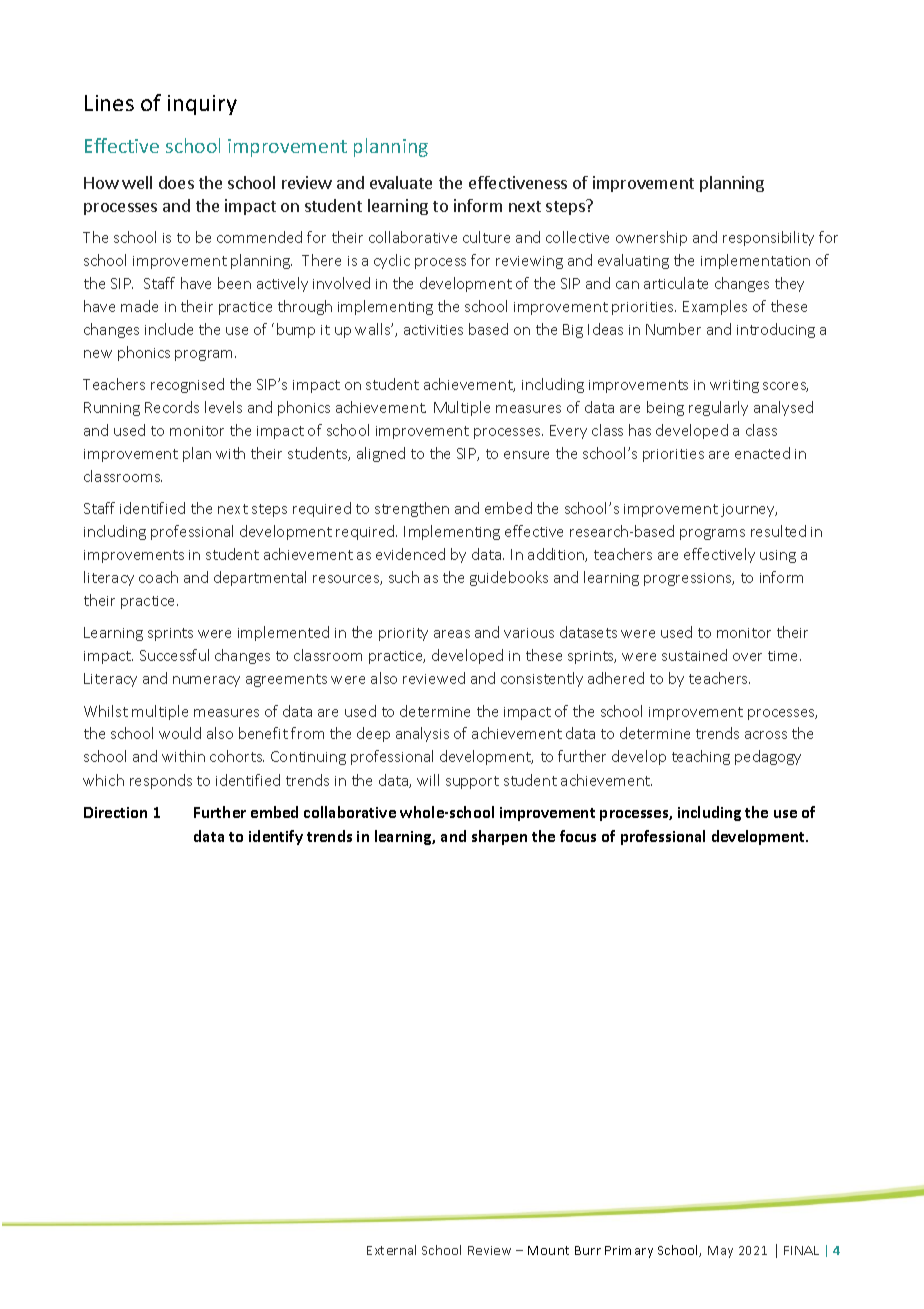  What do you see at coordinates (428, 780) in the document?
I see `will` at bounding box center [428, 780].
